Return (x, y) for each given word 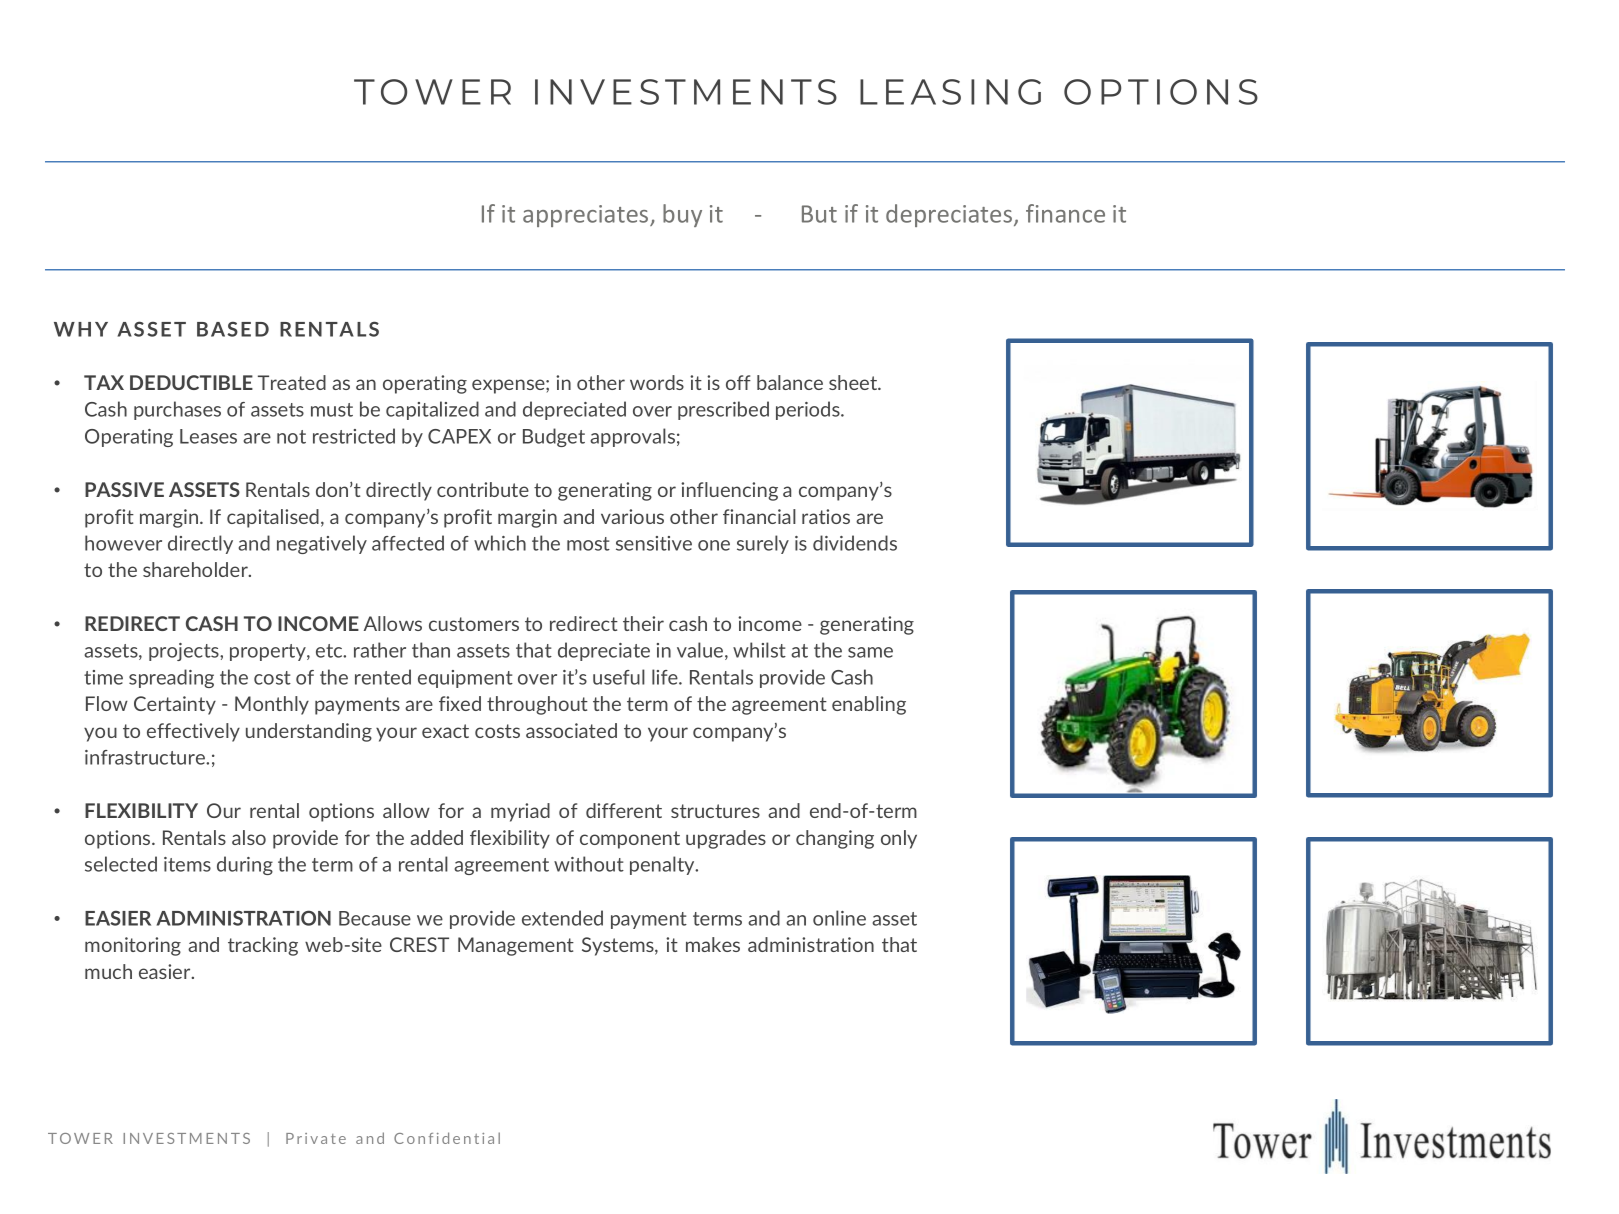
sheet (854, 382)
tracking (263, 946)
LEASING (950, 92)
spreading (171, 678)
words (657, 382)
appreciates (587, 216)
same (870, 652)
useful (619, 677)
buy (682, 215)
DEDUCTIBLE (191, 382)
